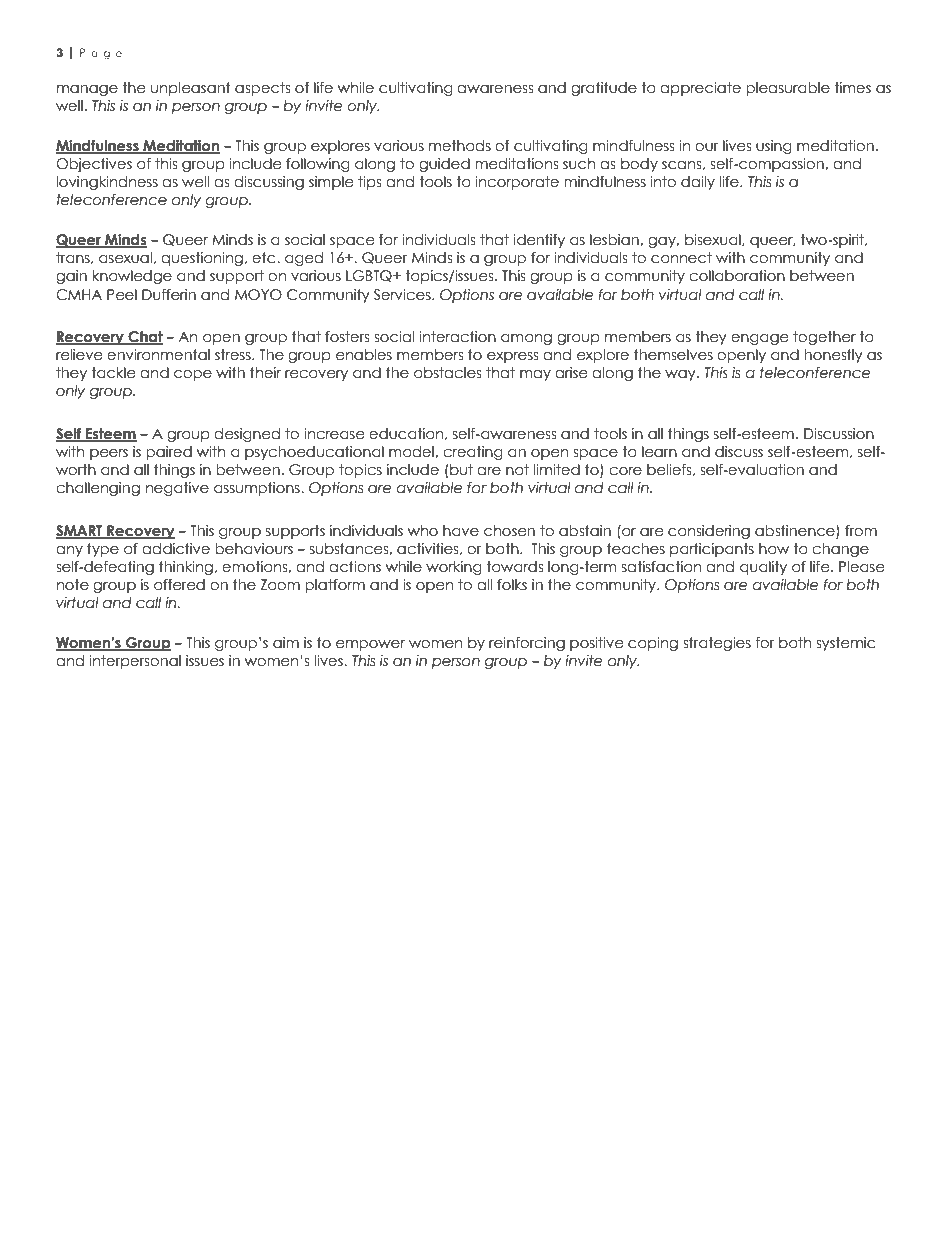 This screenshot has height=1233, width=952. Describe the element at coordinates (527, 644) in the screenshot. I see `reinforcing` at that location.
